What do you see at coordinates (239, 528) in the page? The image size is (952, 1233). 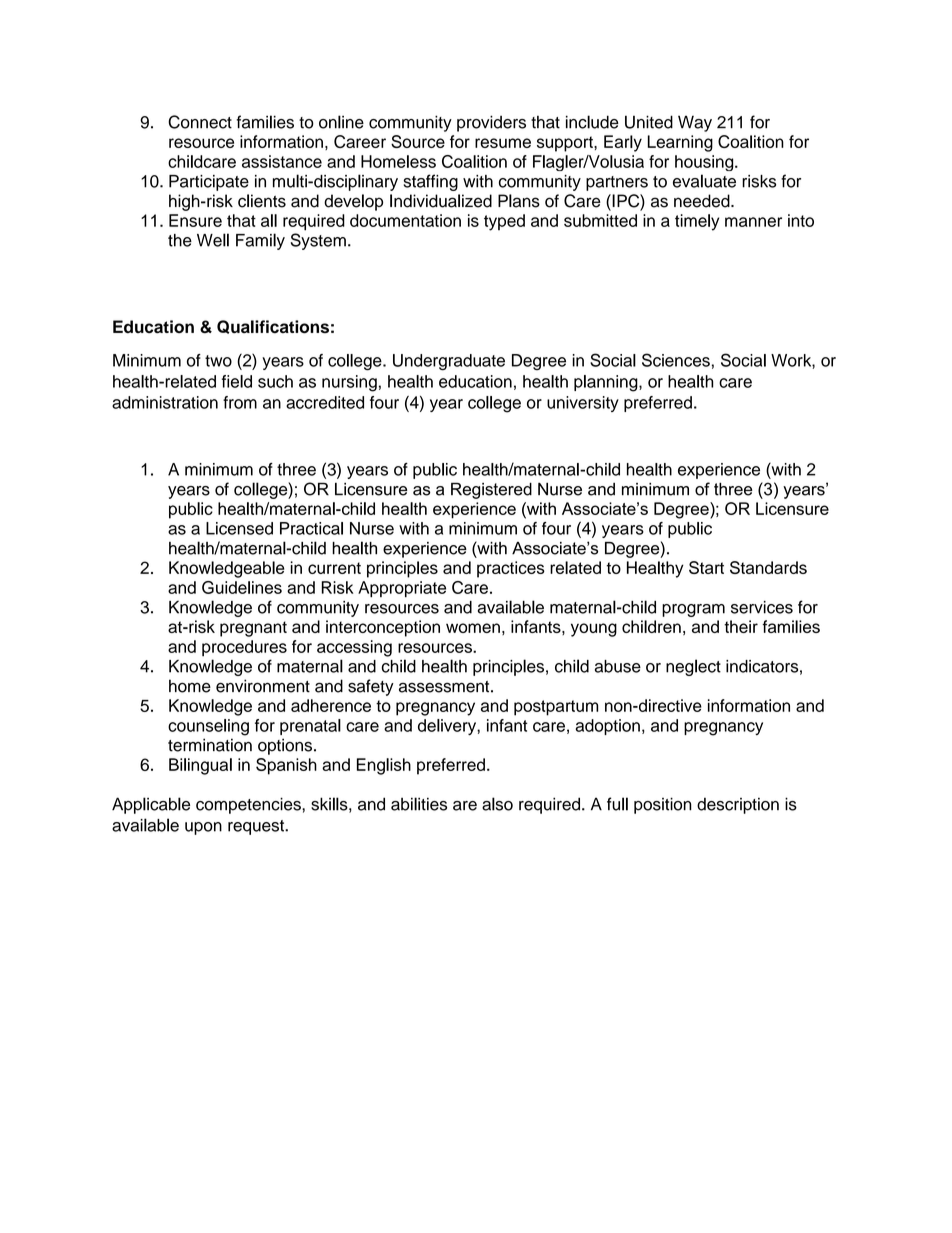 I see `Licensed` at bounding box center [239, 528].
